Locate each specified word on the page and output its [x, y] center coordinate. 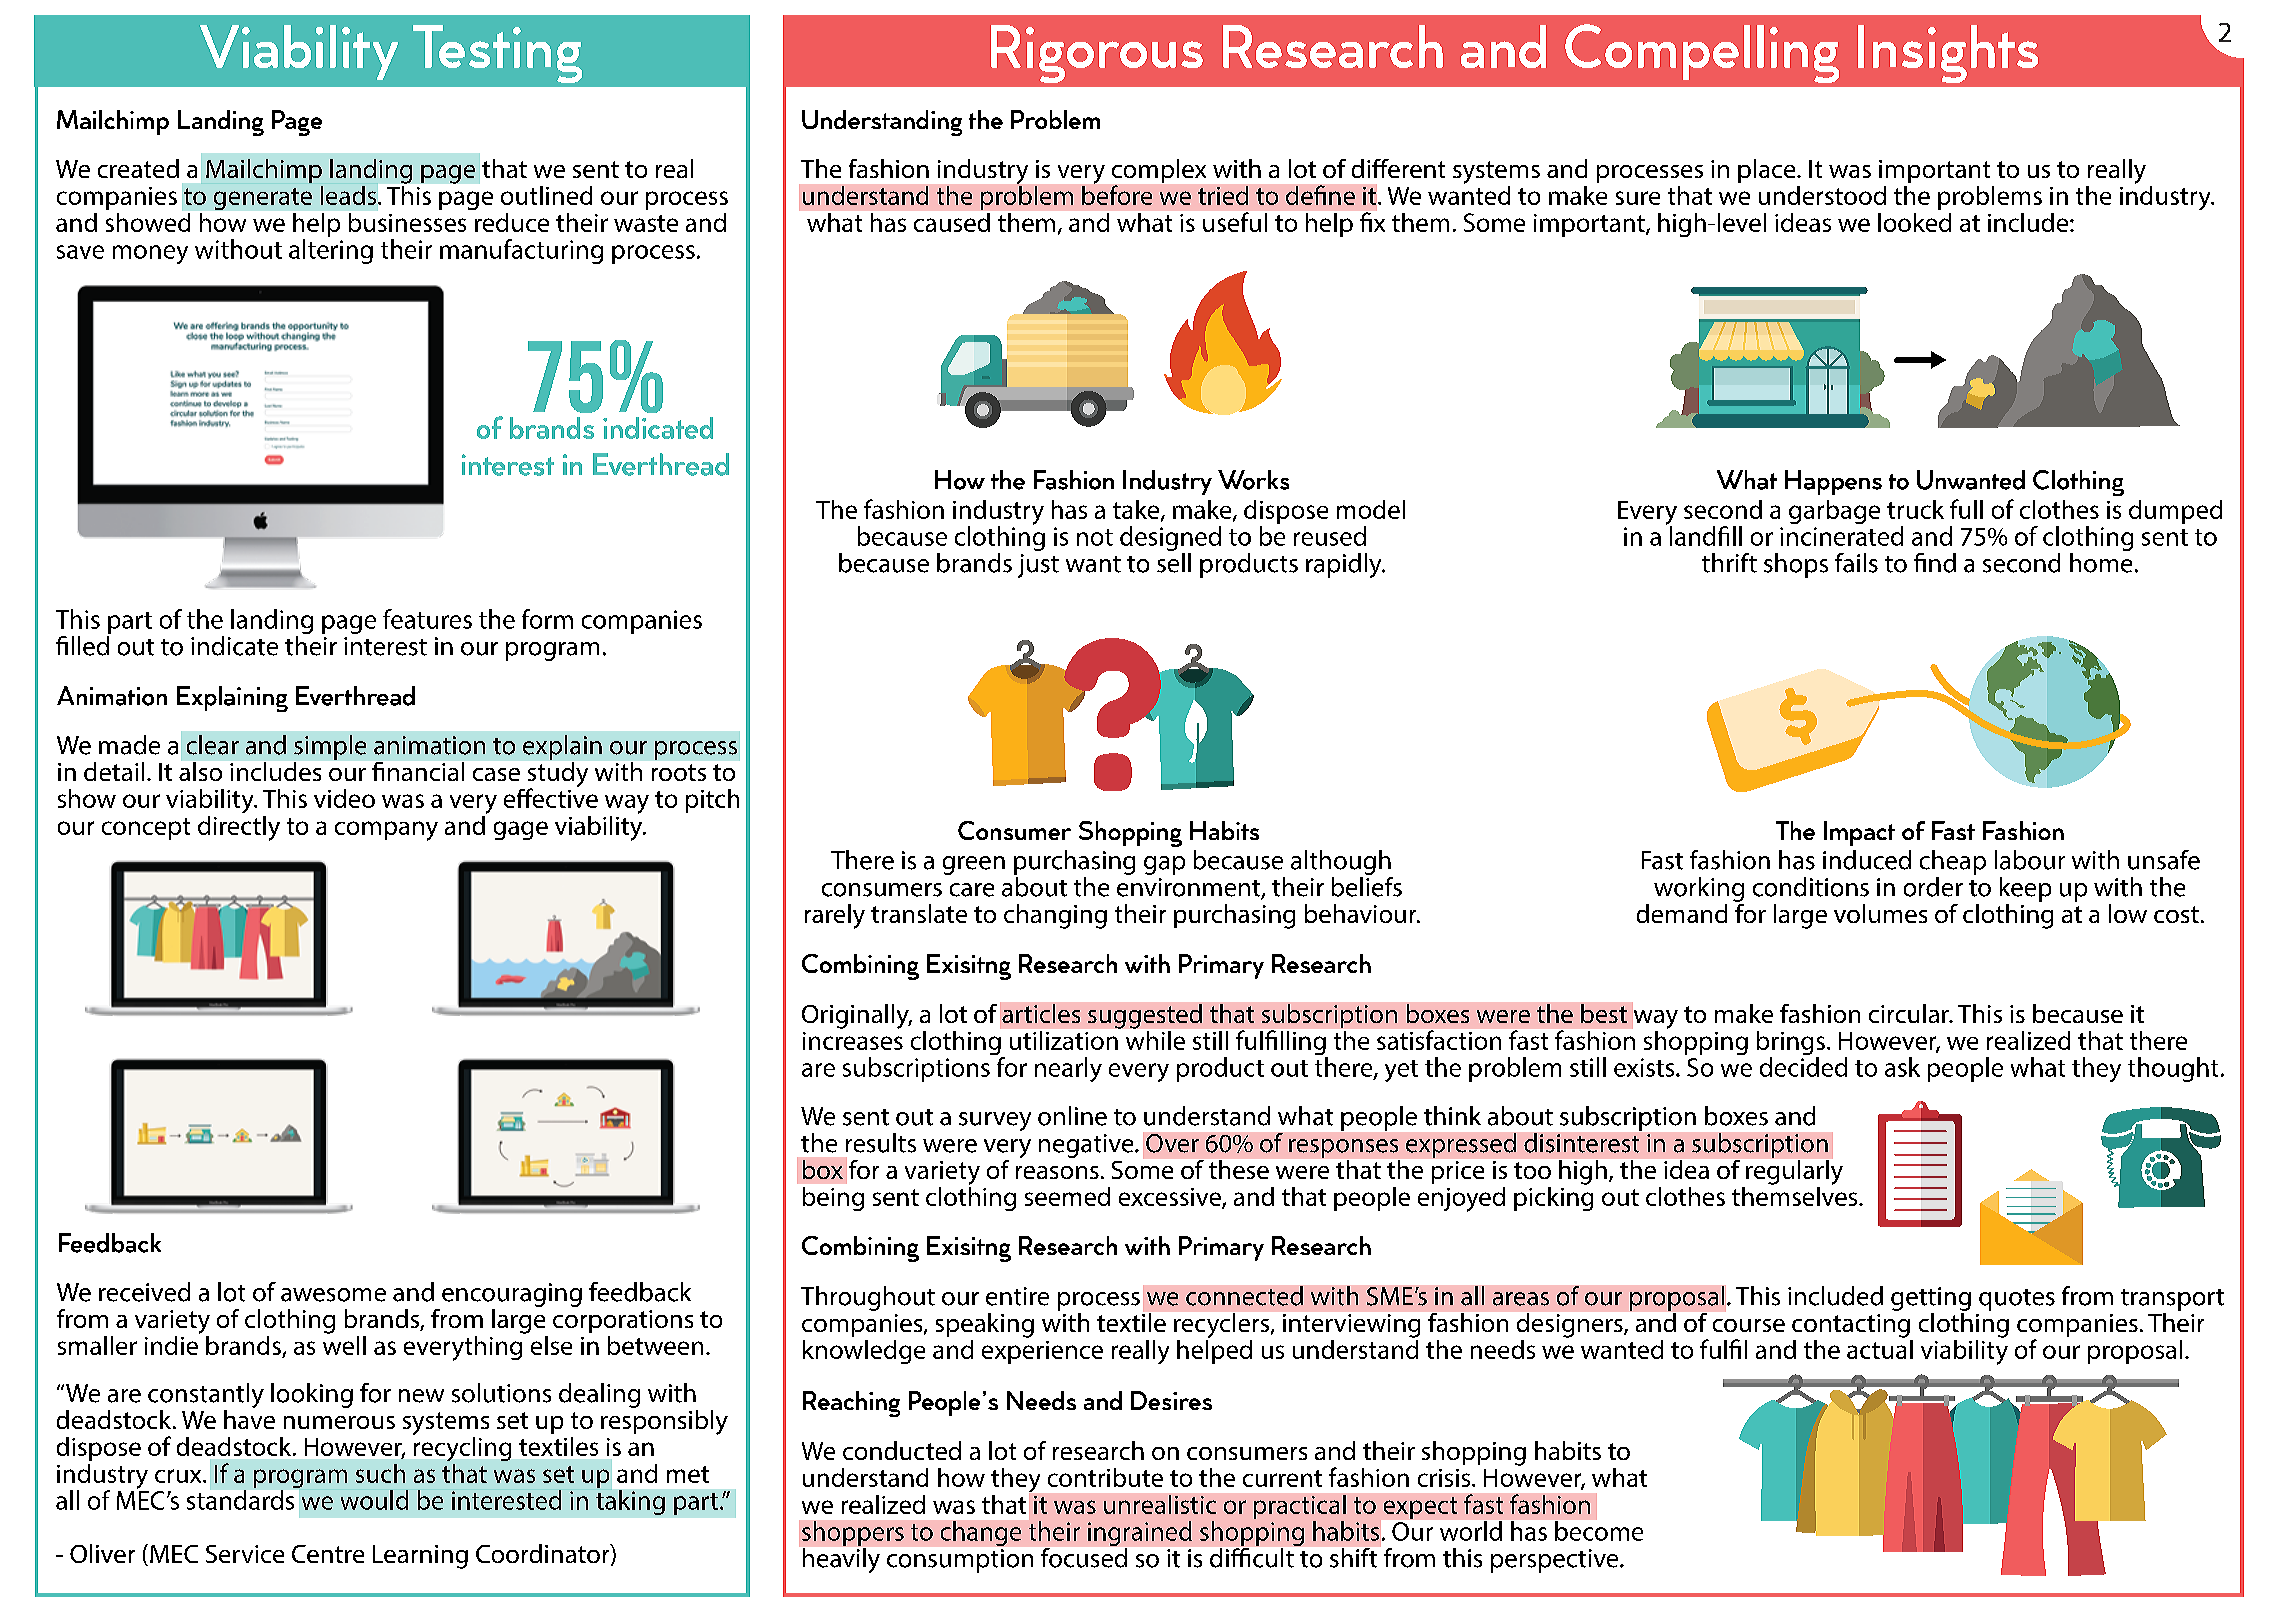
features [427, 619]
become [1599, 1531]
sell [1174, 563]
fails [1856, 563]
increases [853, 1041]
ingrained [1140, 1533]
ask [1902, 1067]
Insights [1948, 54]
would [374, 1500]
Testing [497, 54]
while [1155, 1039]
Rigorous [1097, 54]
